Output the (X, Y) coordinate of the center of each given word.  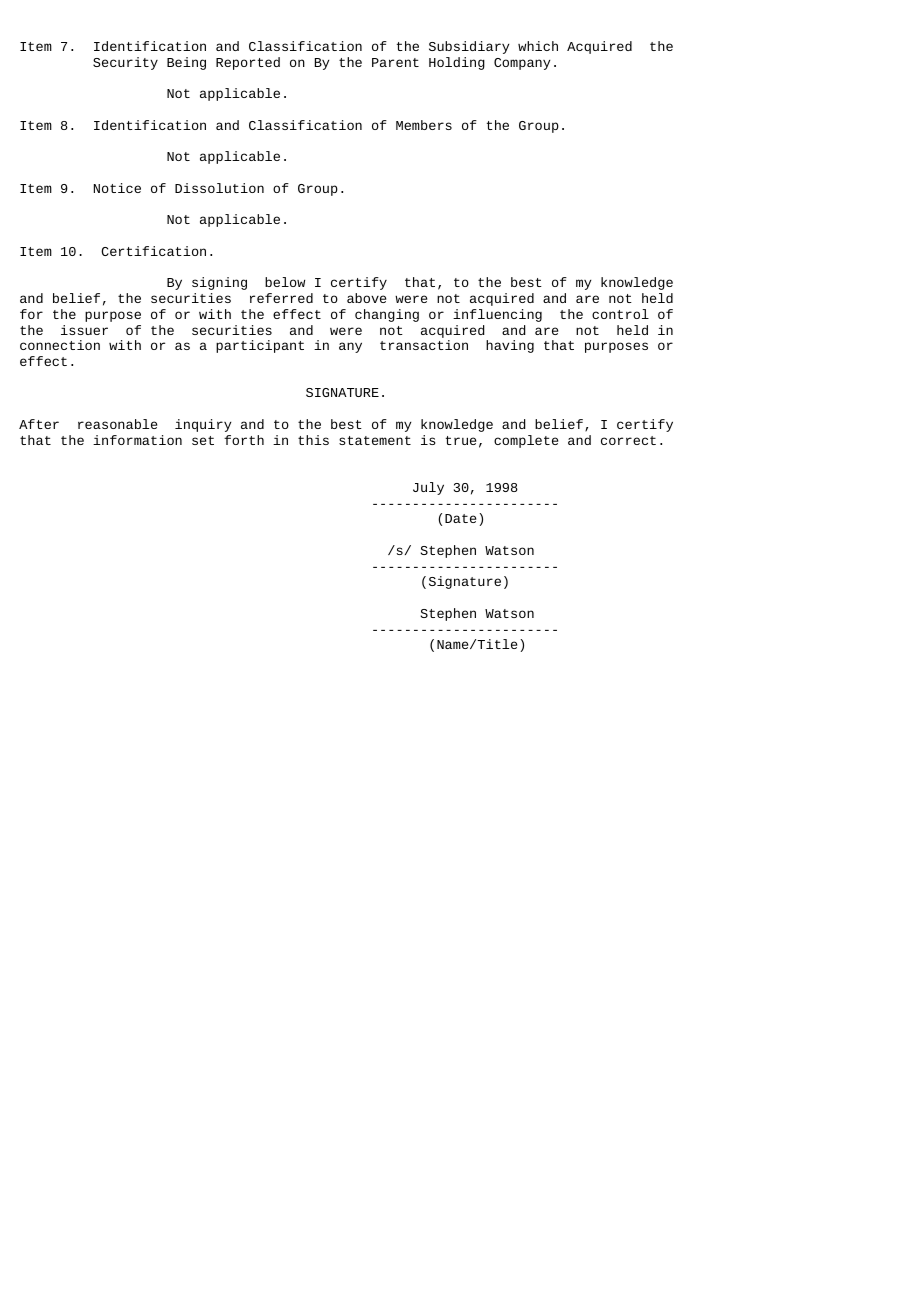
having (510, 346)
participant (260, 346)
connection (60, 345)
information (137, 440)
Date (460, 518)
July (428, 488)
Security (125, 63)
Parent (395, 62)
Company (522, 64)
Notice (117, 188)
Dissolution (219, 188)
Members (424, 125)
